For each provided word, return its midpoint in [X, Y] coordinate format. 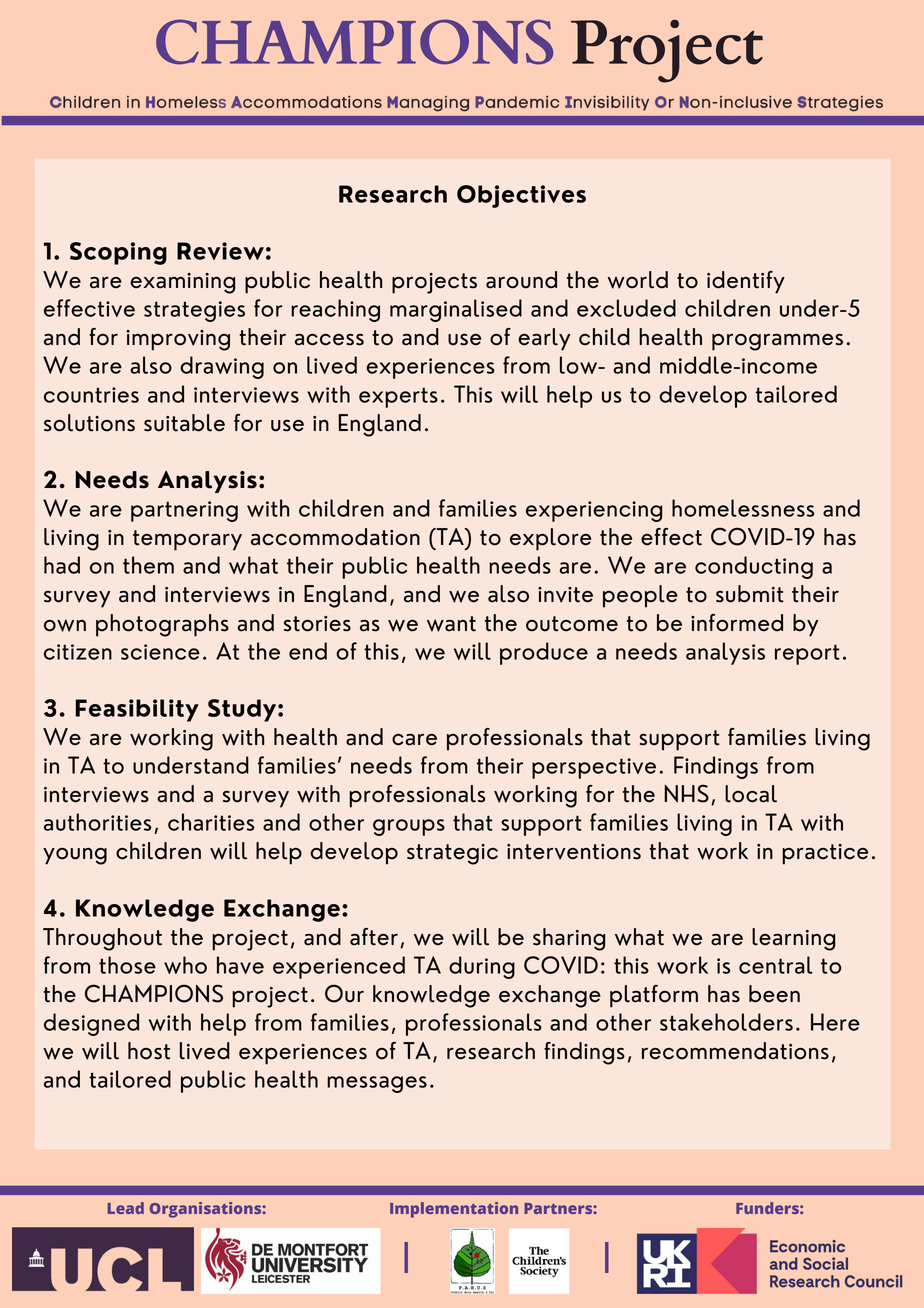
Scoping [118, 253]
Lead [126, 1208]
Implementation [454, 1210]
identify [746, 282]
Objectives [521, 196]
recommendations [735, 1051]
